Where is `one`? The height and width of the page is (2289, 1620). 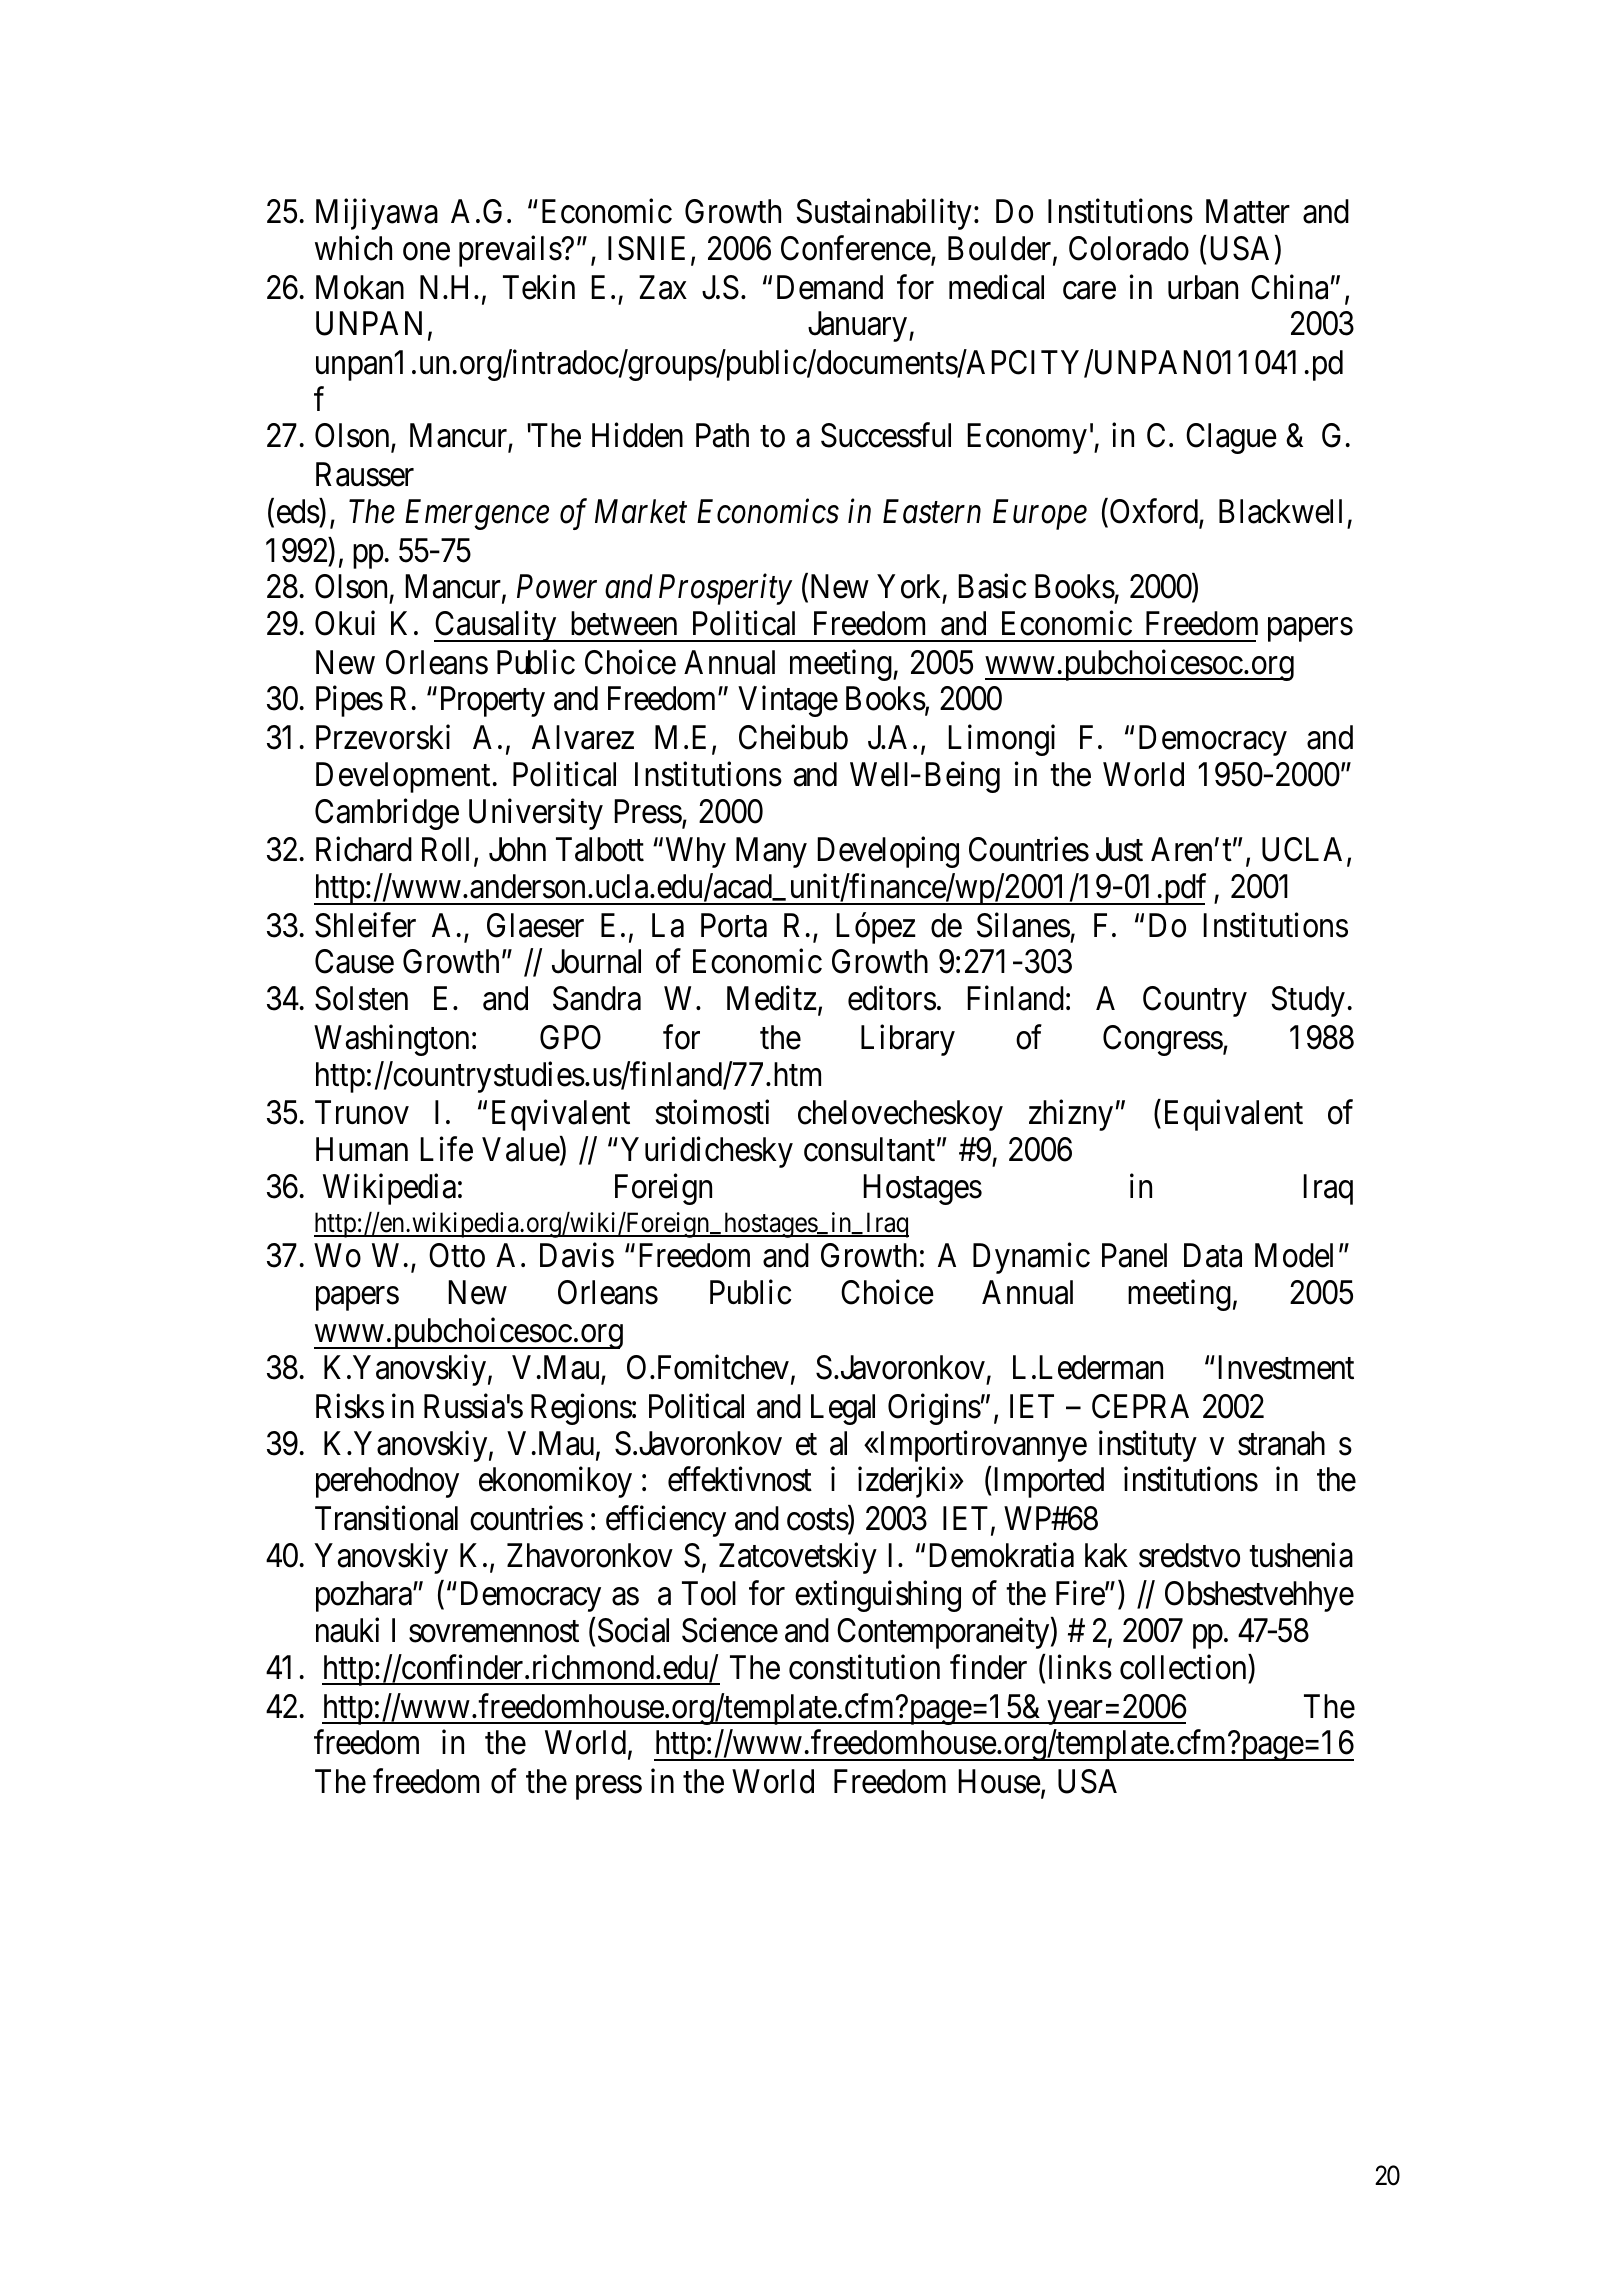 one is located at coordinates (426, 252).
